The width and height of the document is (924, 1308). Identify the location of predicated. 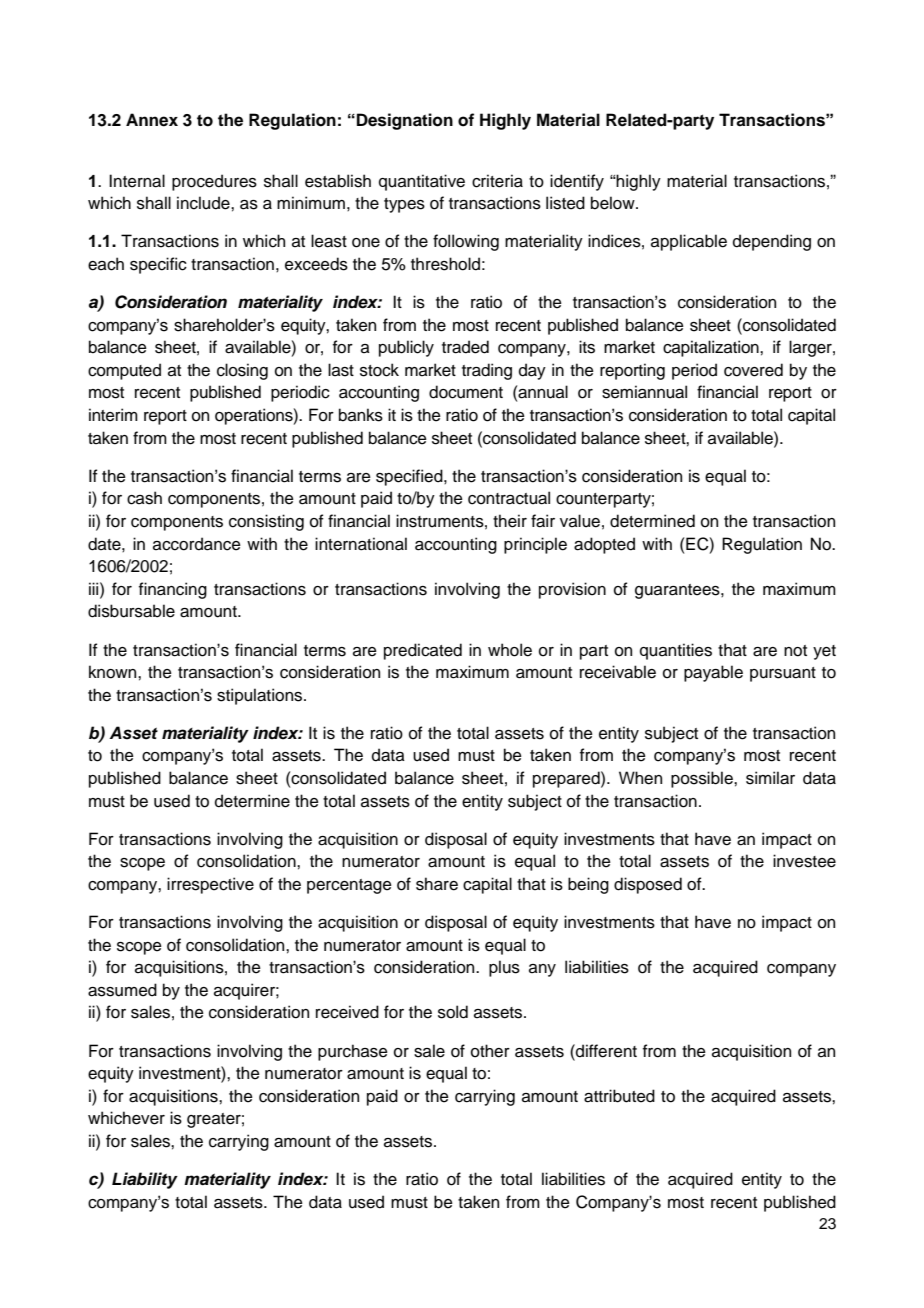
(423, 651).
